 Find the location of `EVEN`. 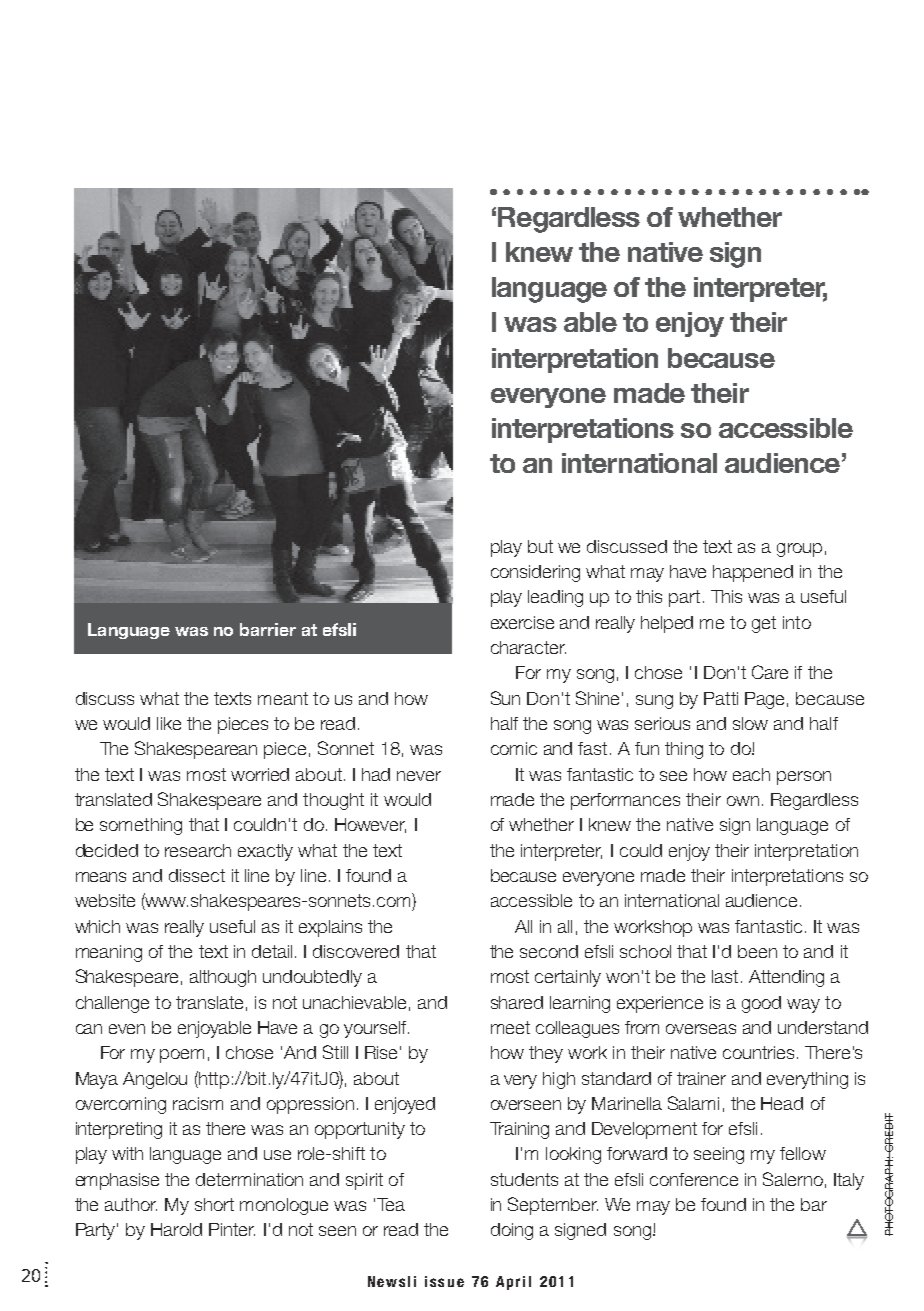

EVEN is located at coordinates (127, 1029).
